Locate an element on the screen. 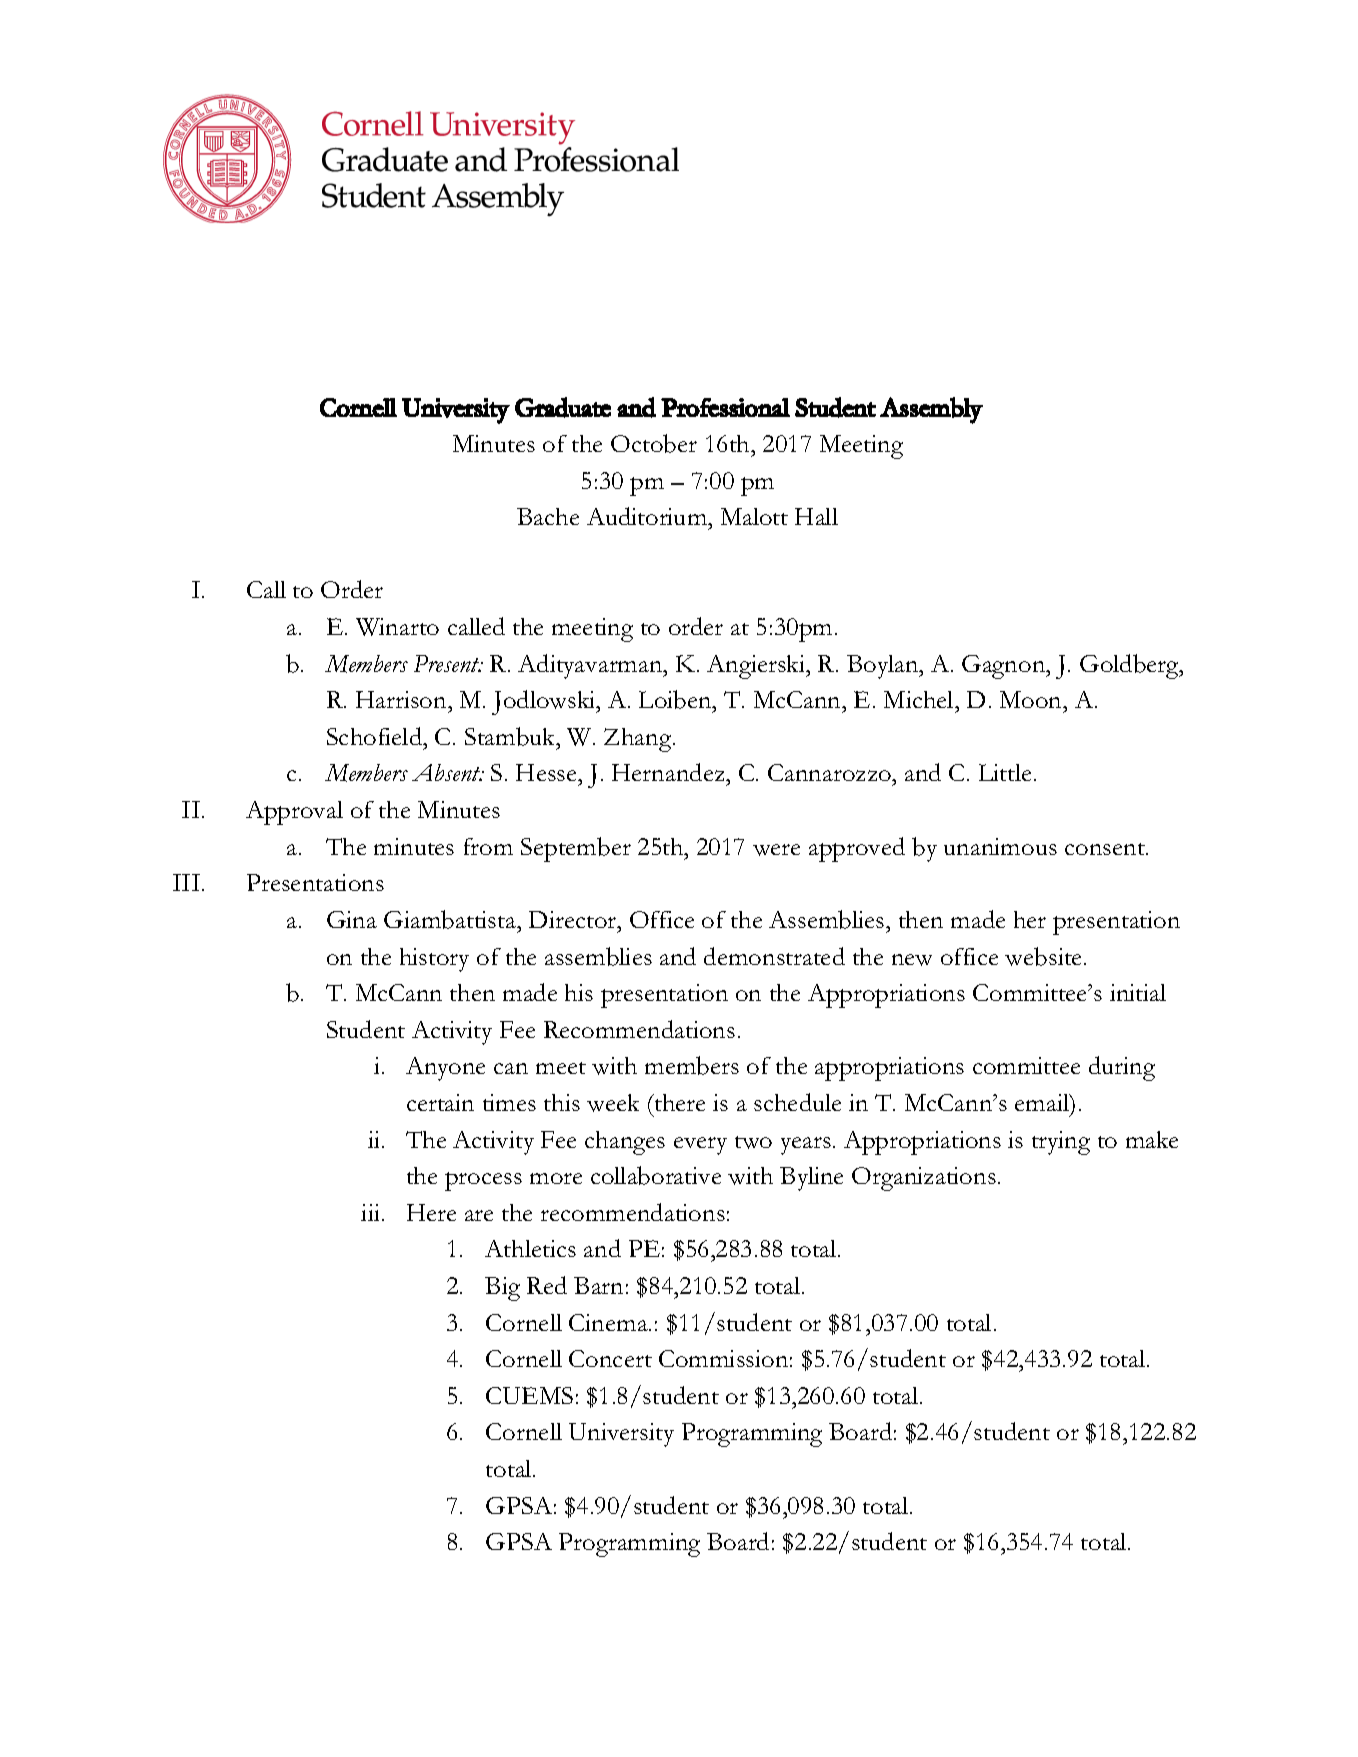  Boylan is located at coordinates (884, 667).
